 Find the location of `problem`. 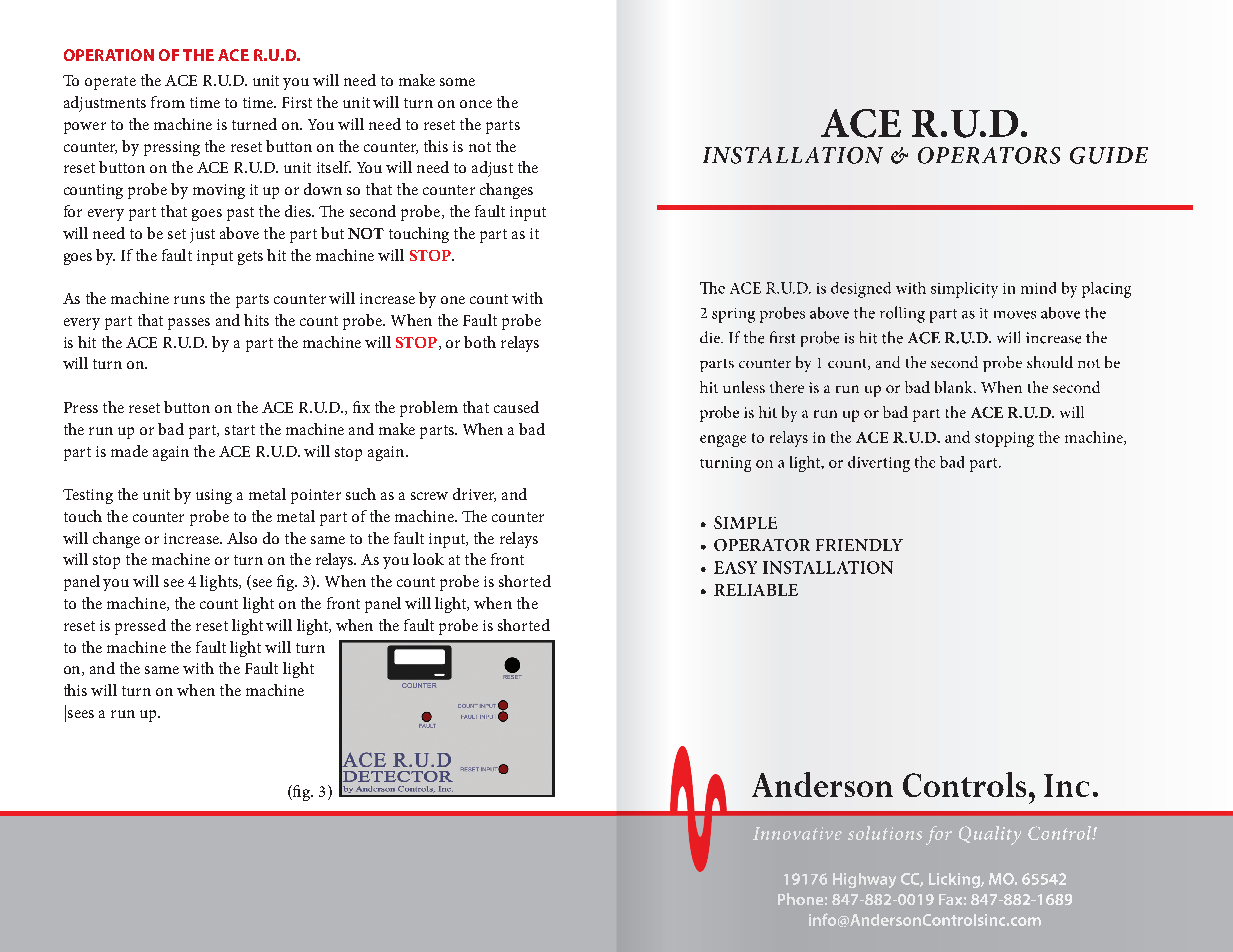

problem is located at coordinates (429, 409).
